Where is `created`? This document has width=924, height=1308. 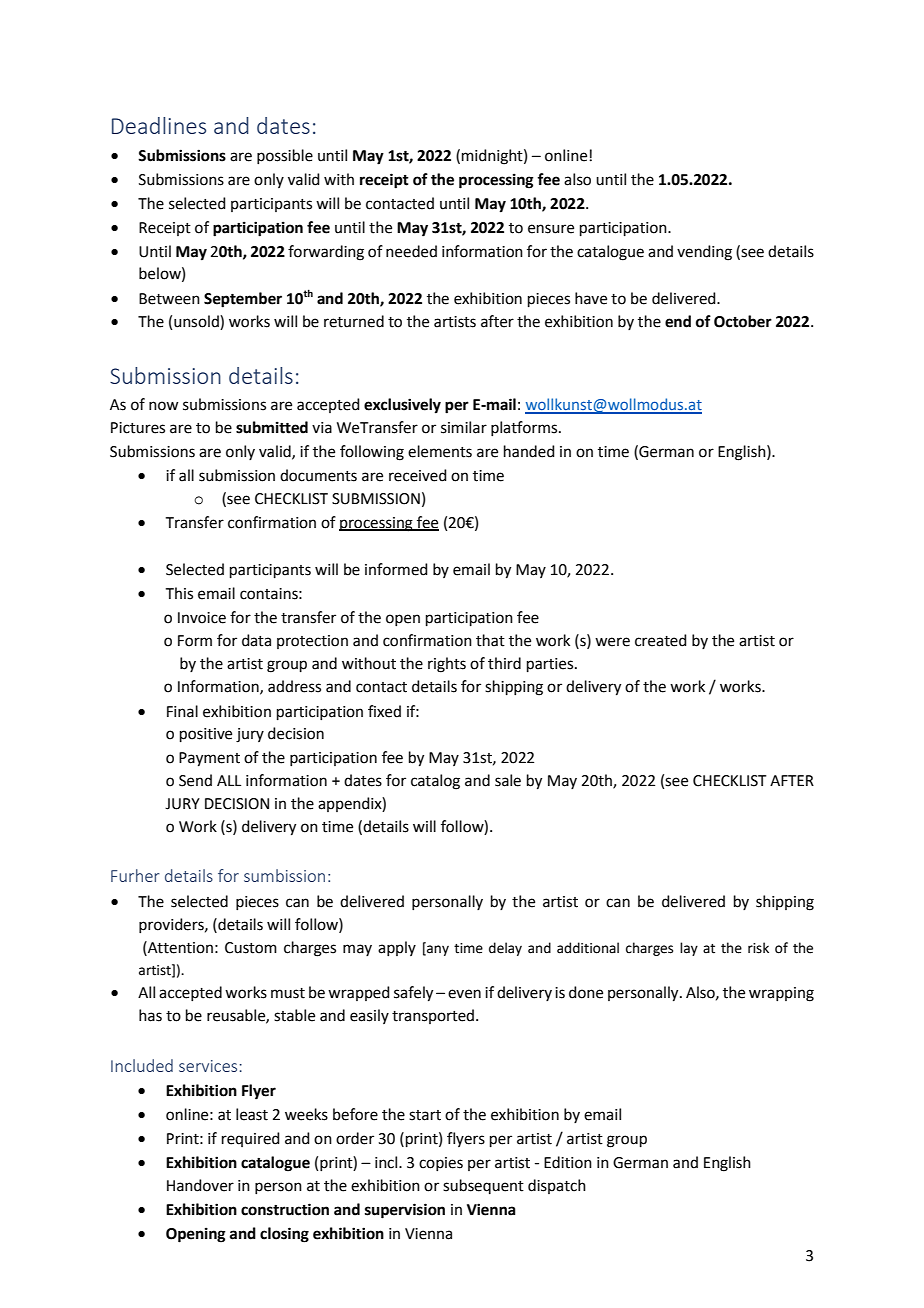
created is located at coordinates (661, 640).
